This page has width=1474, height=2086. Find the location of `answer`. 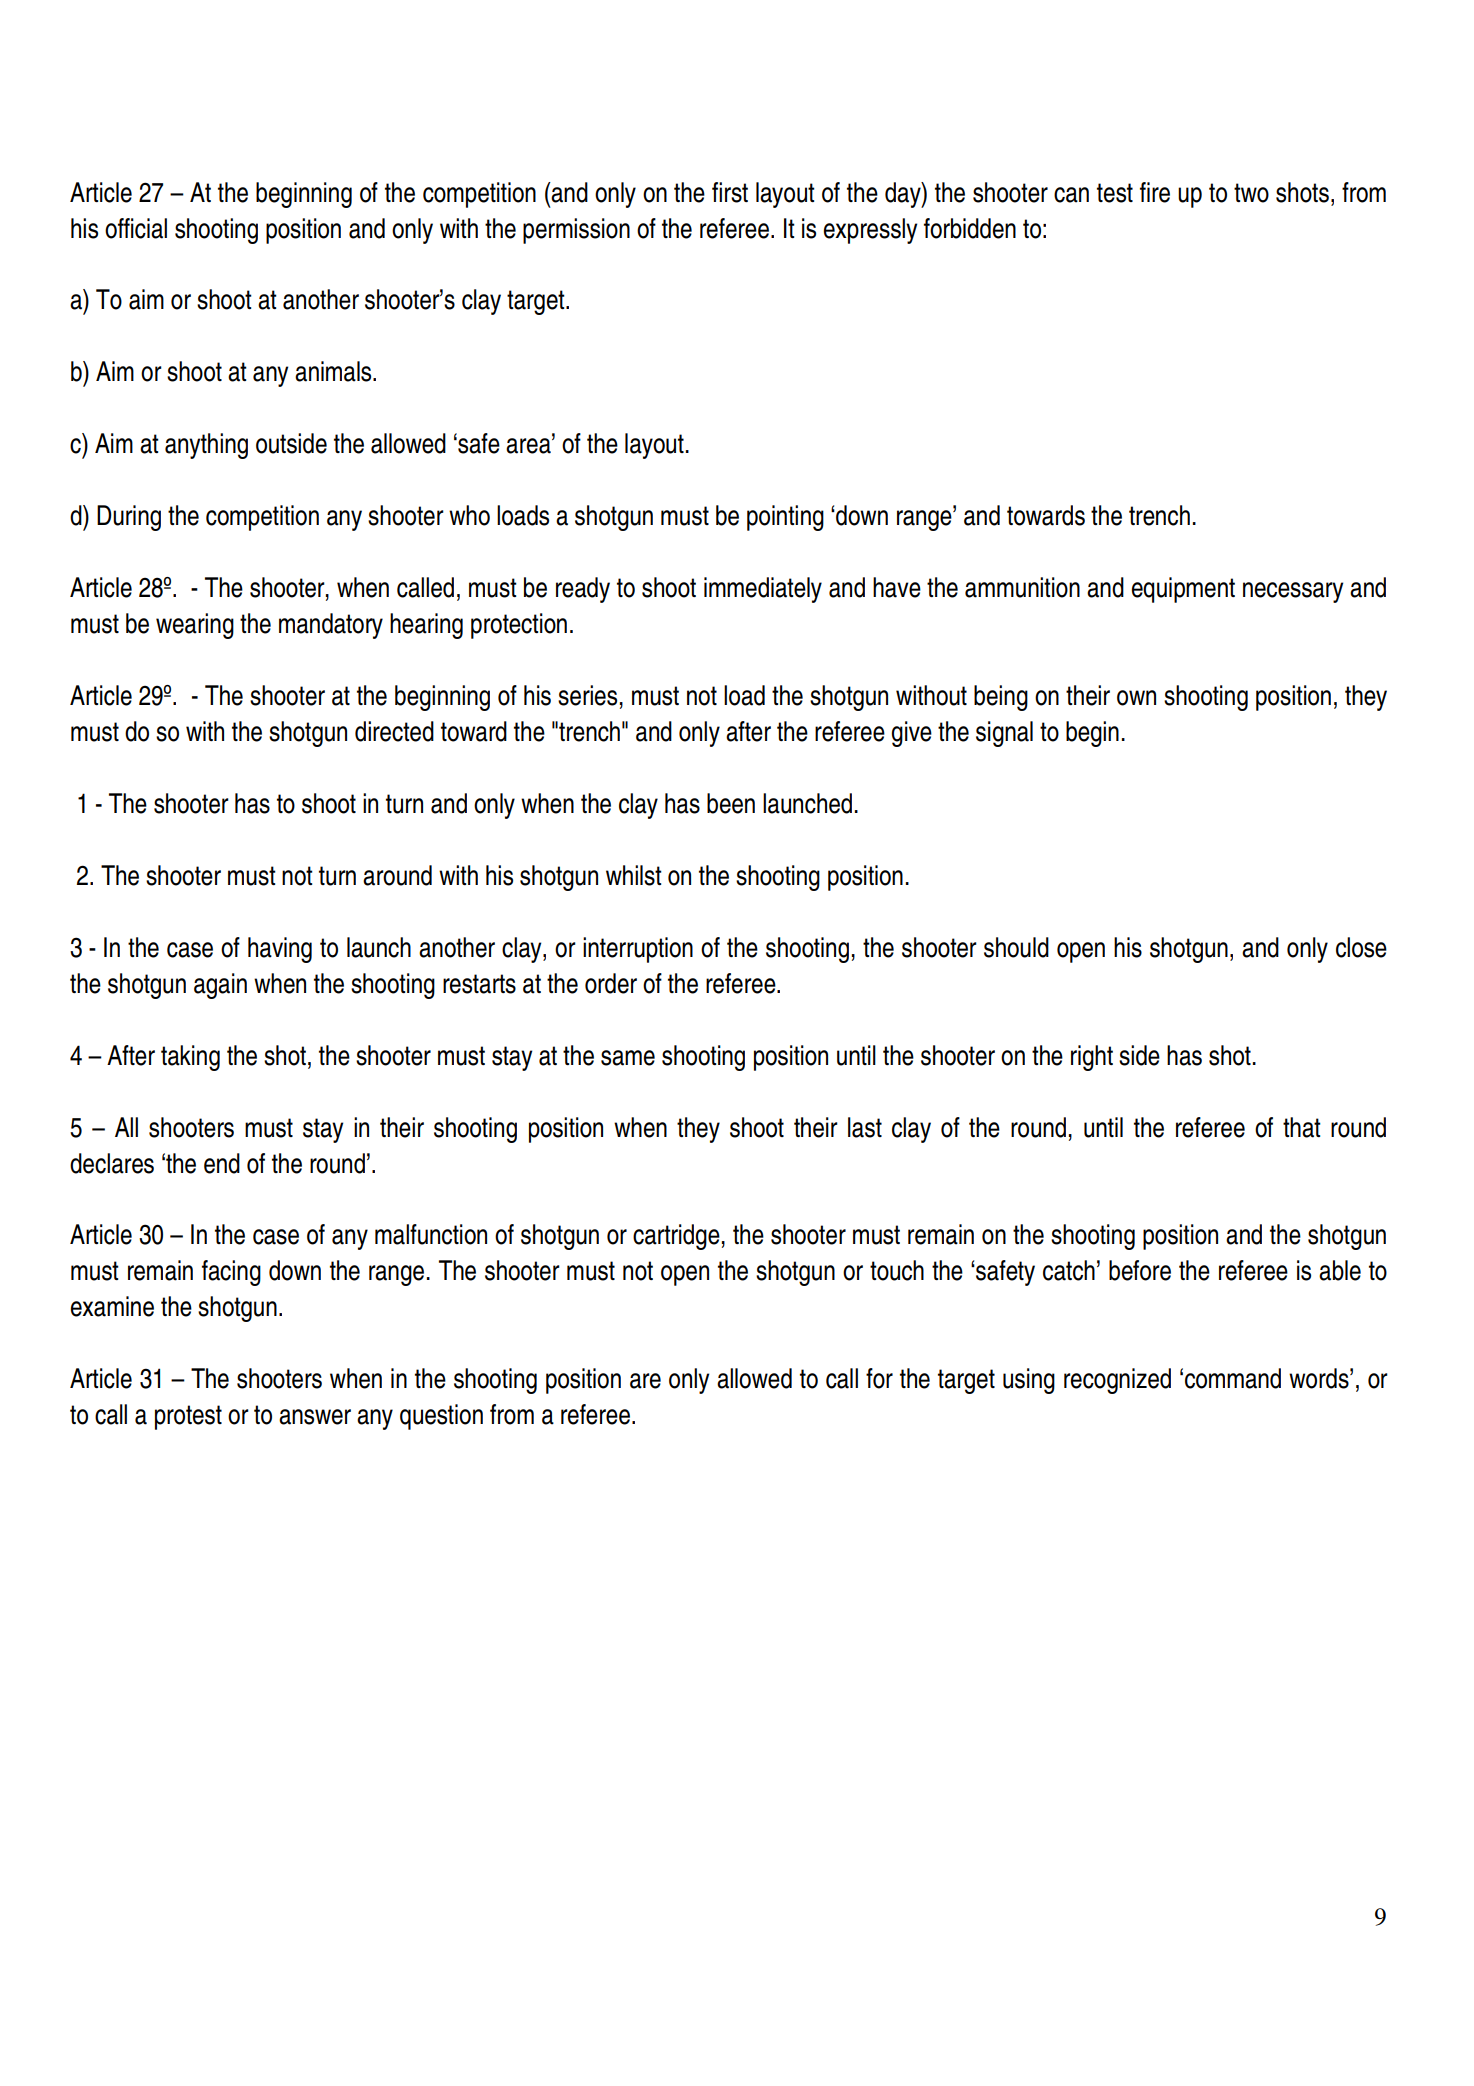

answer is located at coordinates (315, 1417).
